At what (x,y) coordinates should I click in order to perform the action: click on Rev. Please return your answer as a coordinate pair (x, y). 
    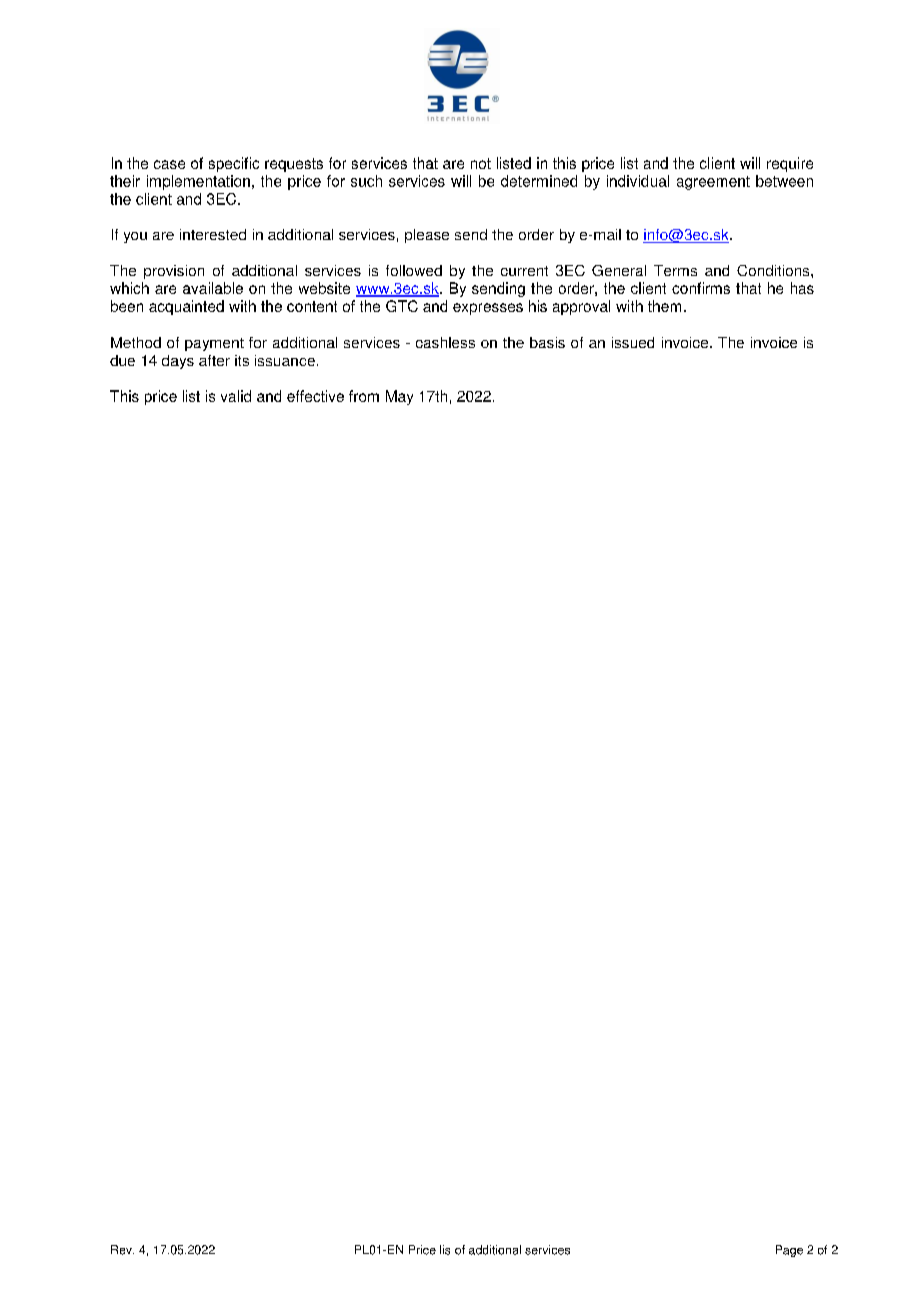
    Looking at the image, I should click on (122, 1250).
